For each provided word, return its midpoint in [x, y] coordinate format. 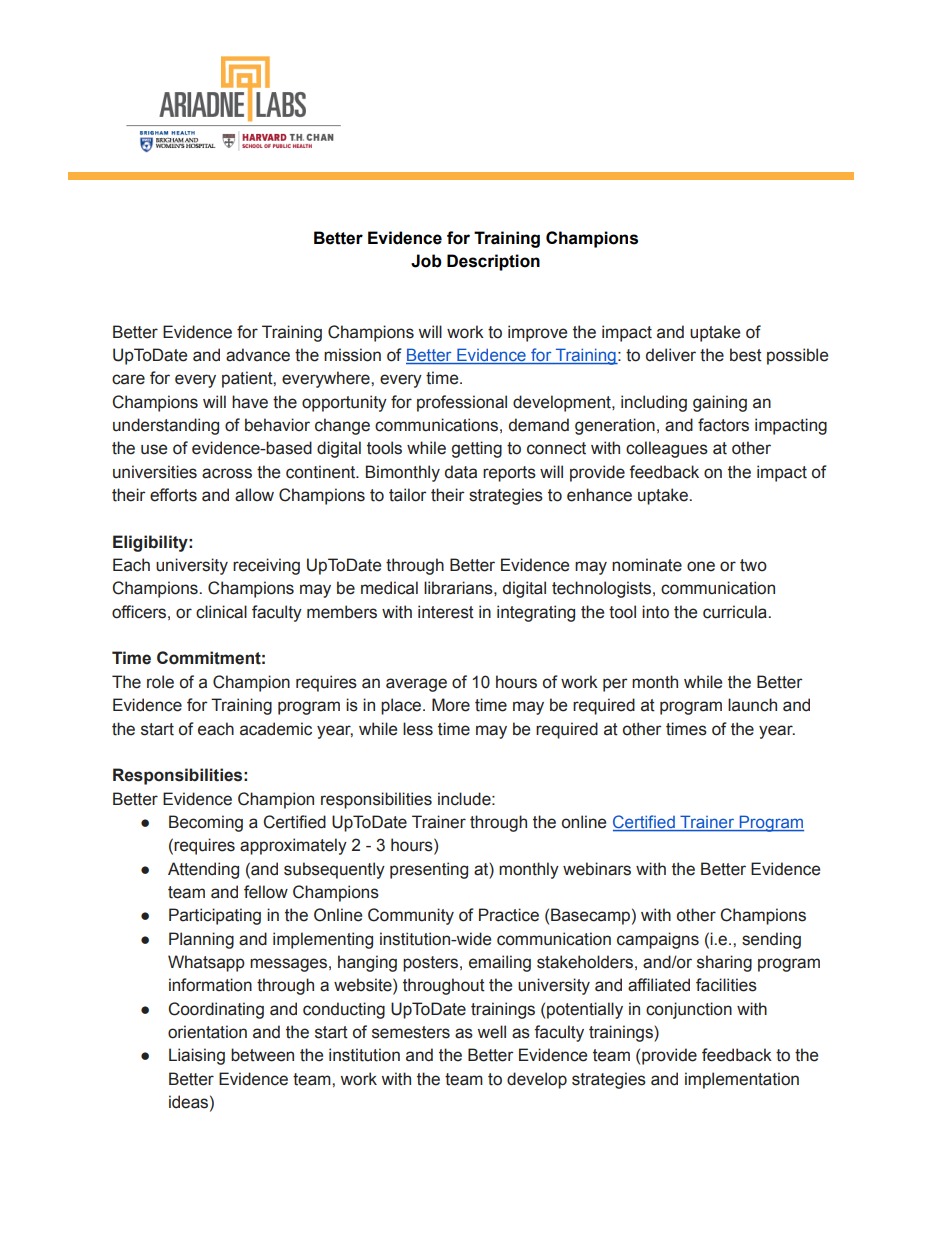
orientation [207, 1032]
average [416, 685]
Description [493, 262]
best [746, 355]
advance [258, 355]
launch [752, 705]
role [160, 682]
